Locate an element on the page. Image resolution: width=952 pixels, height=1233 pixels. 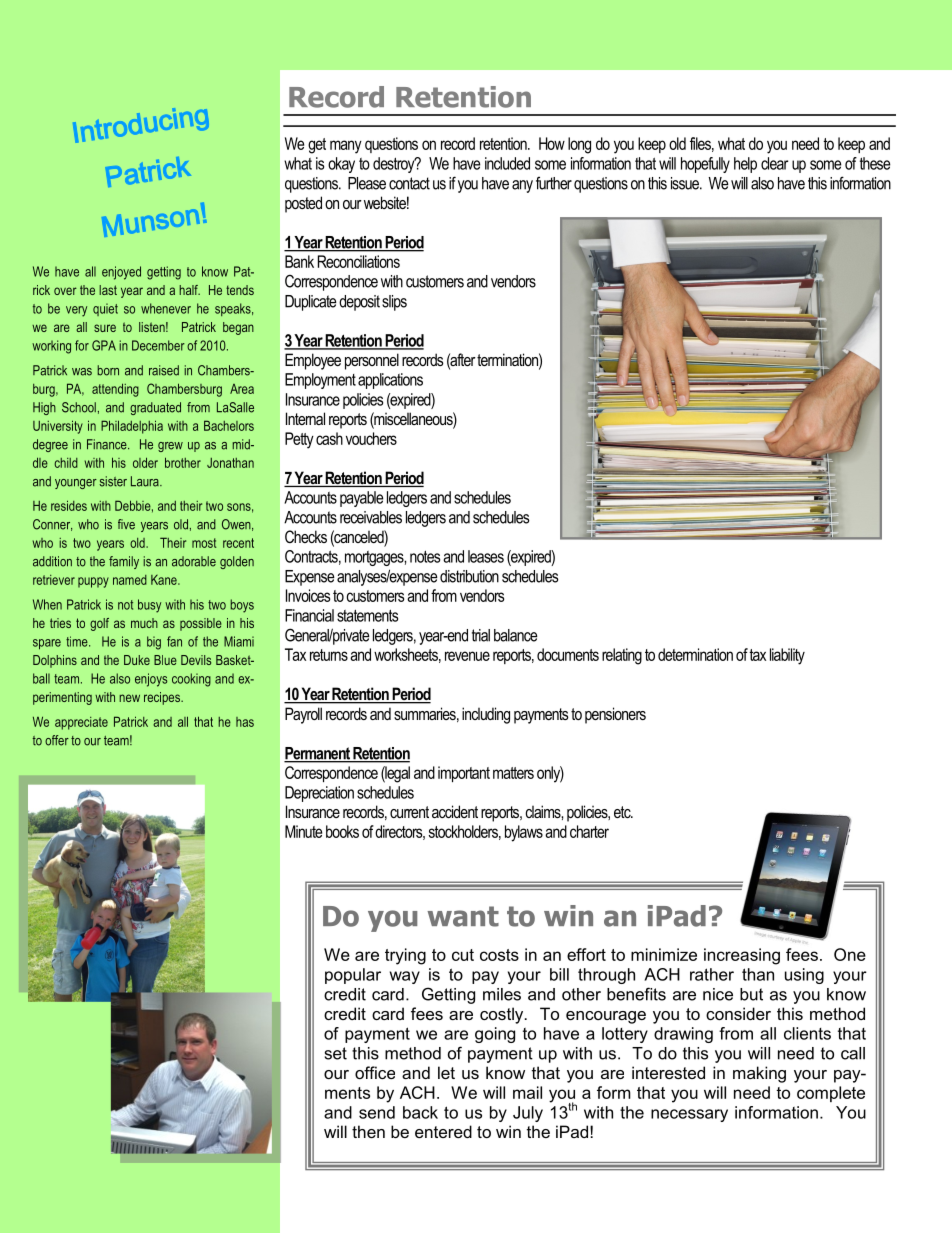
set is located at coordinates (336, 1053).
